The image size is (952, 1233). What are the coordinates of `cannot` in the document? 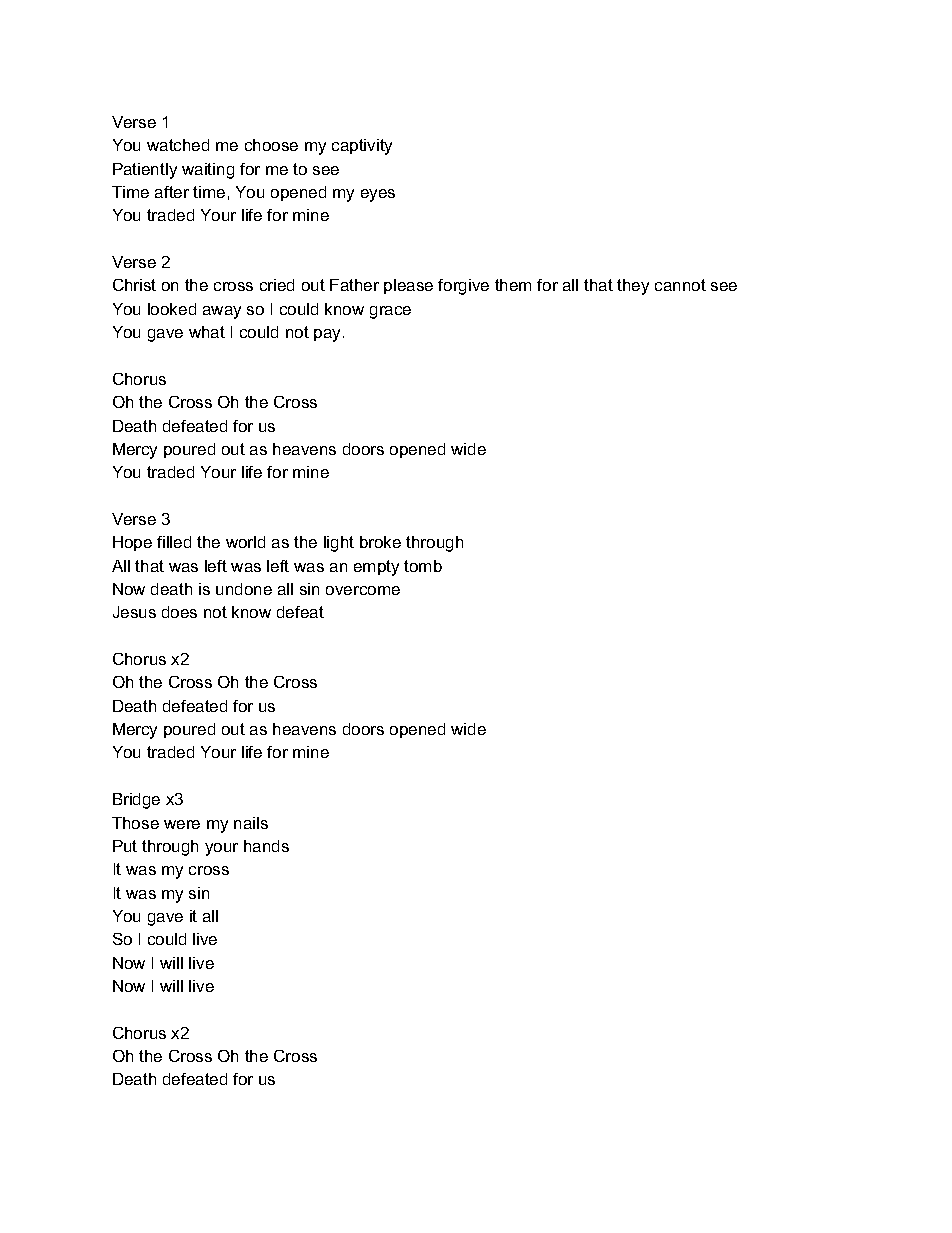 It's located at (680, 285).
